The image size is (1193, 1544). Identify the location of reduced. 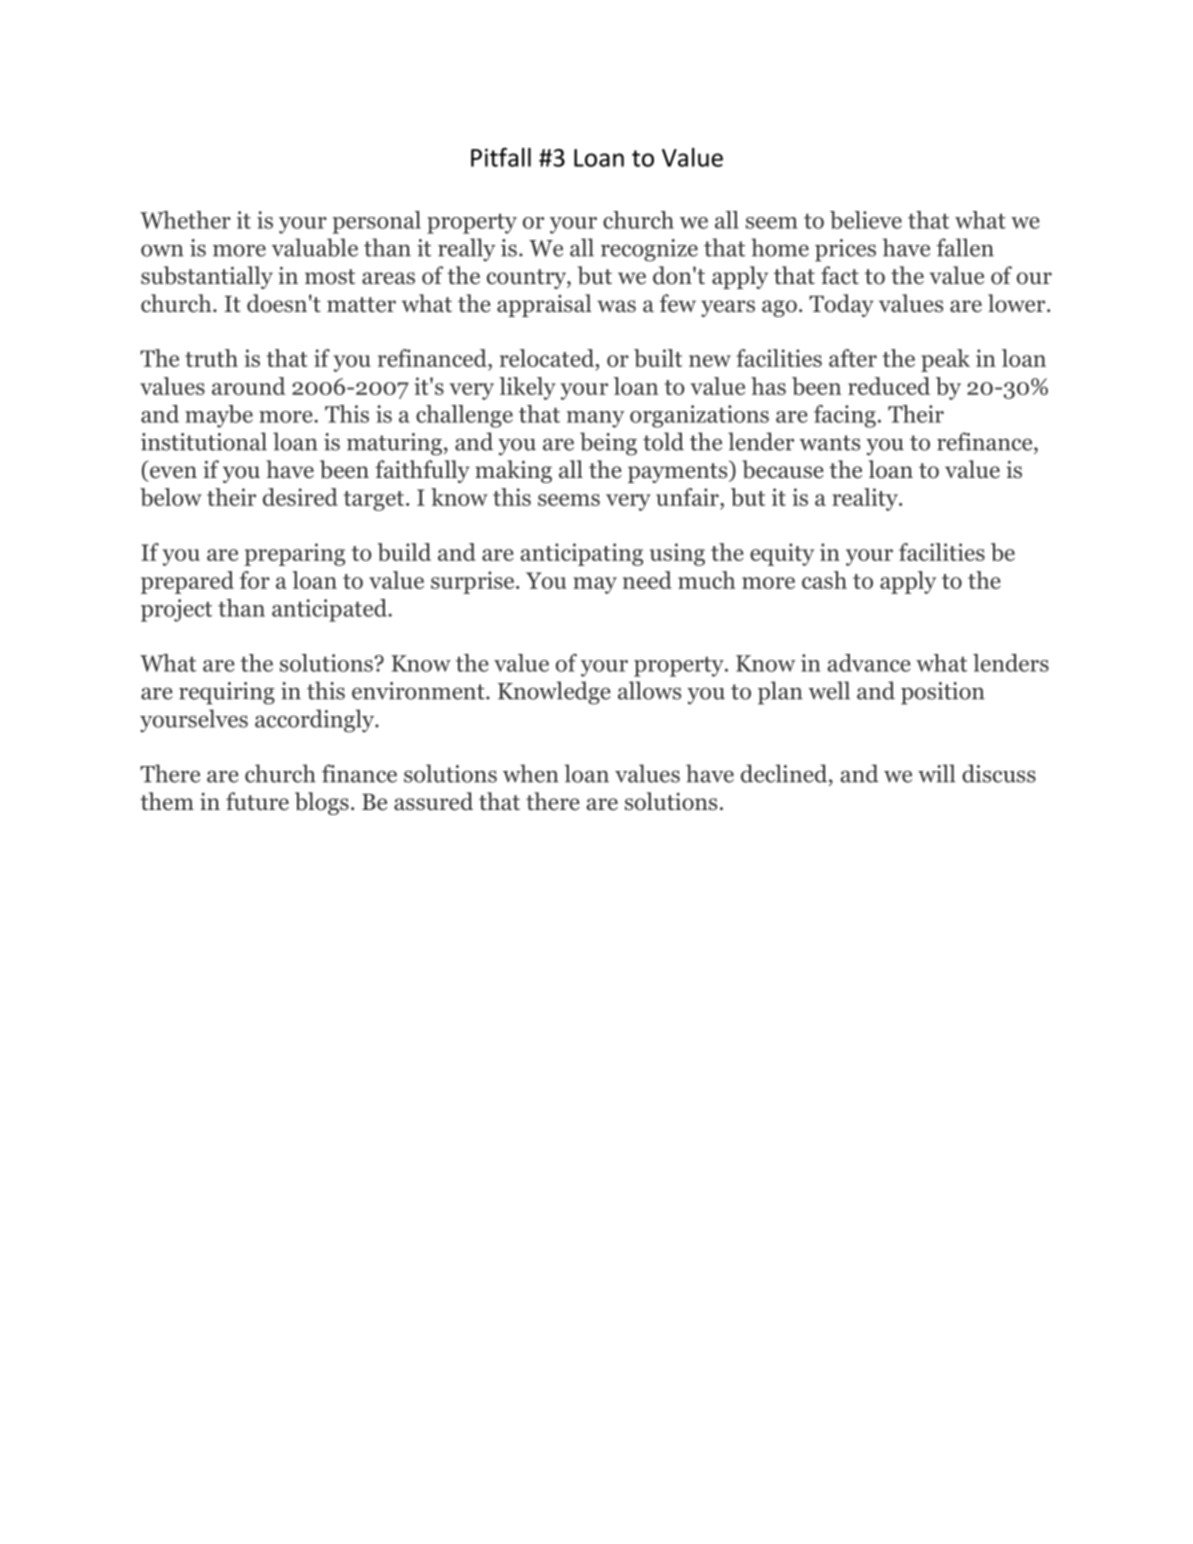
(889, 386).
